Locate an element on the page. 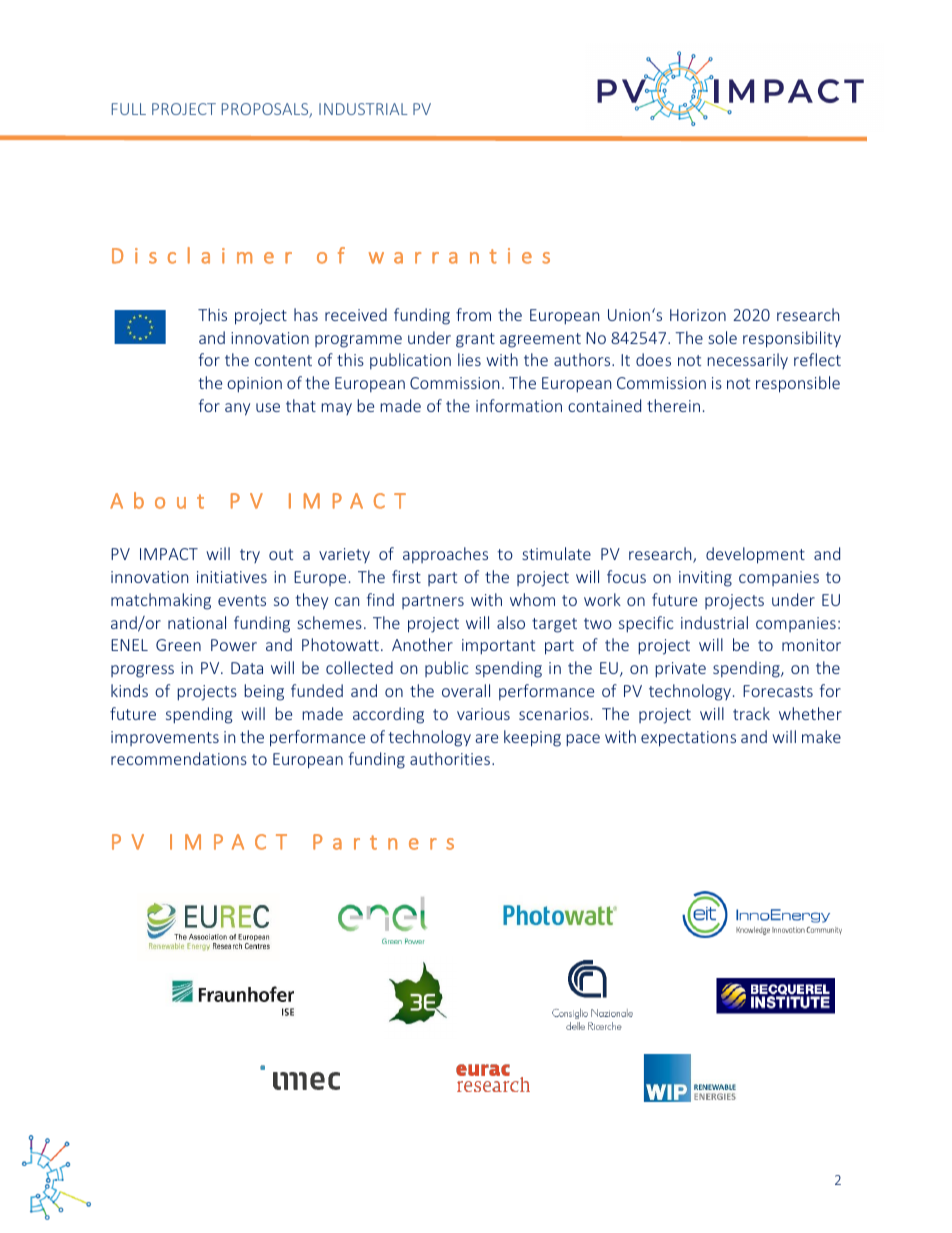 The height and width of the page is (1233, 952). information is located at coordinates (519, 405).
